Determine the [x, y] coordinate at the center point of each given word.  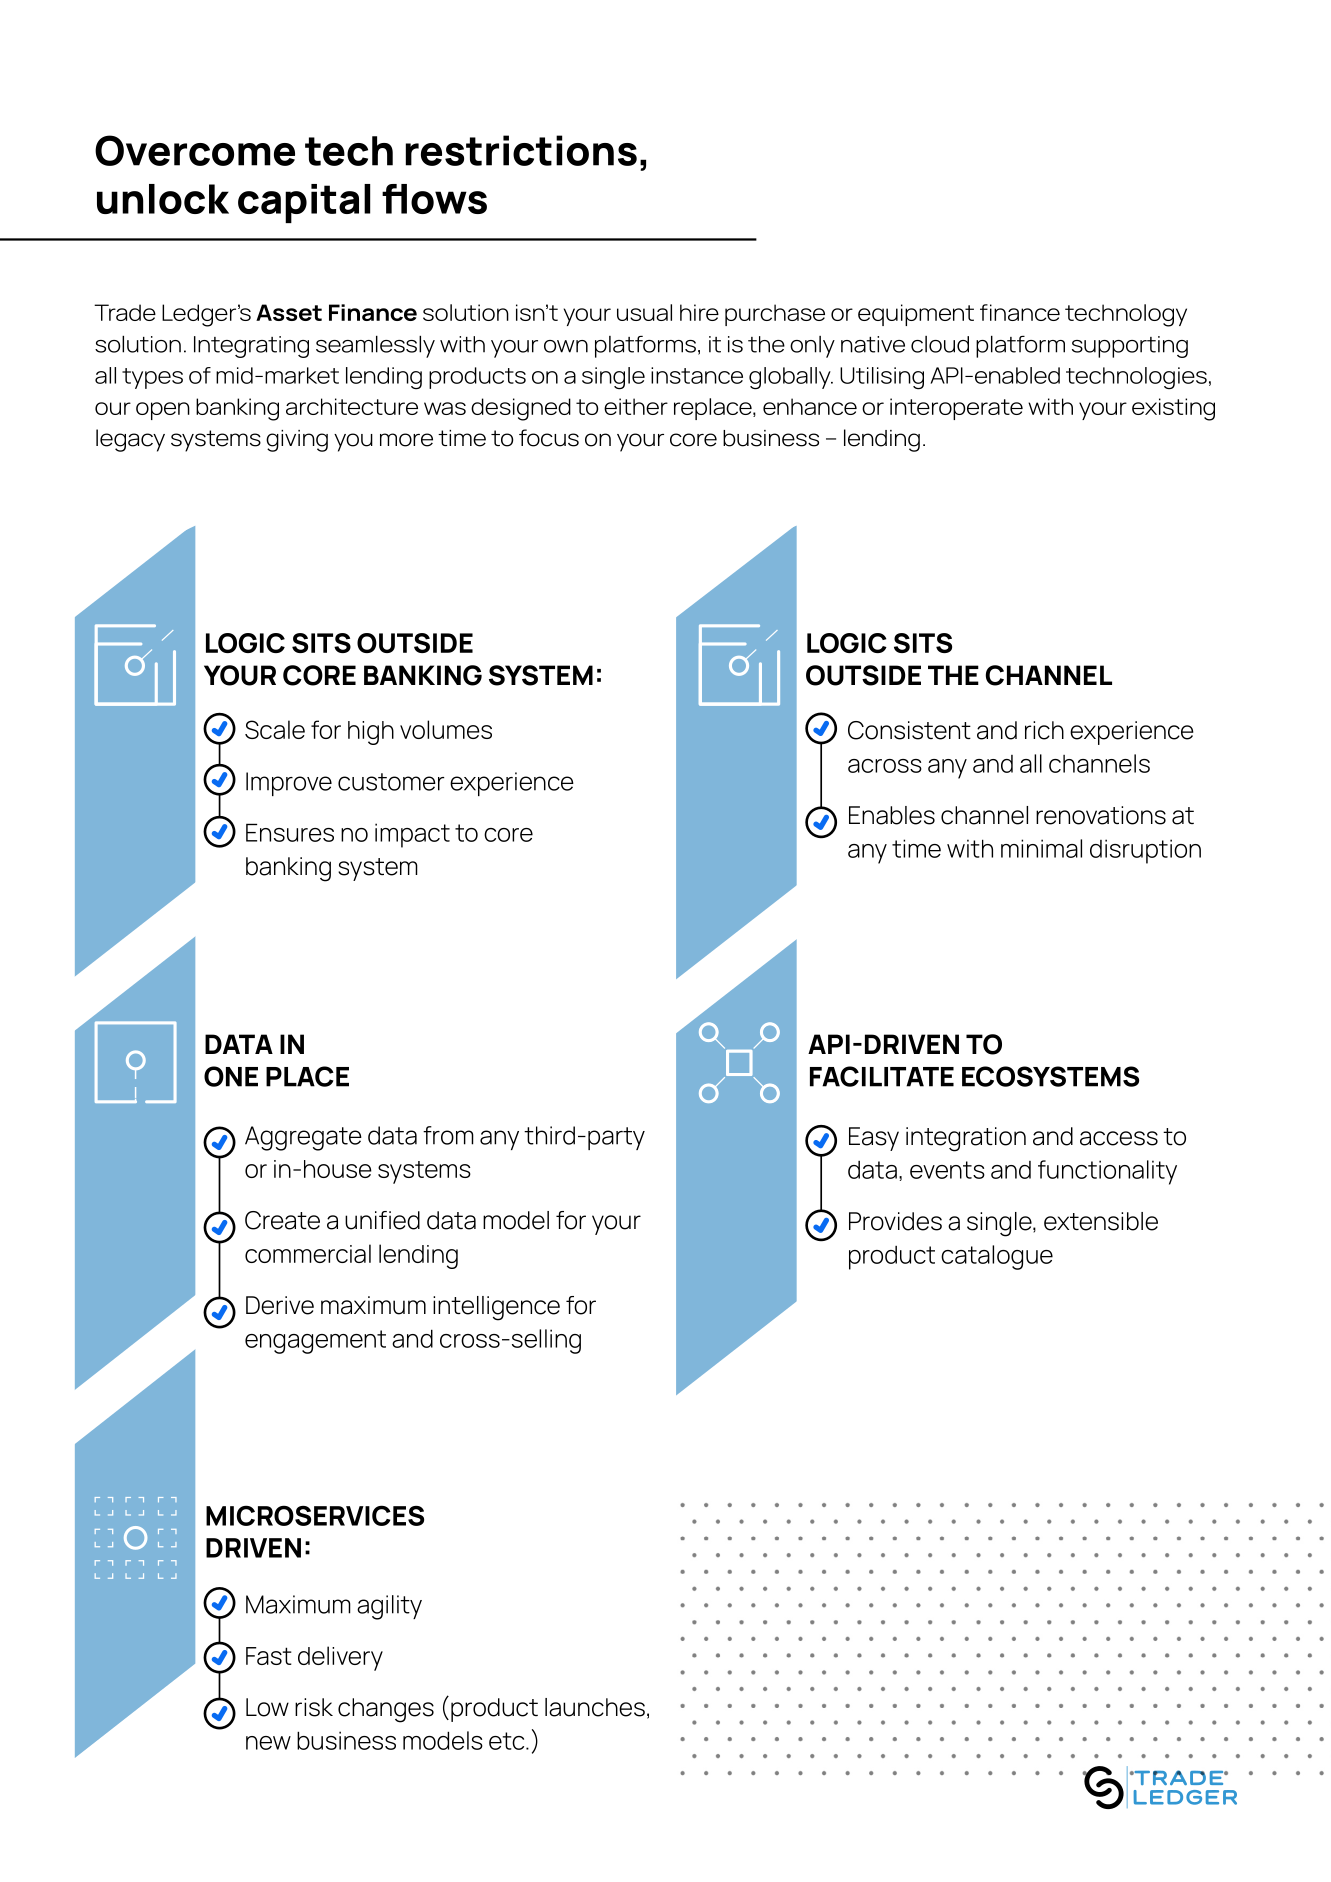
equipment [916, 315]
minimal [1041, 848]
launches [595, 1707]
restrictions [521, 150]
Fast [269, 1656]
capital [304, 203]
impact [412, 835]
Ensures [290, 832]
